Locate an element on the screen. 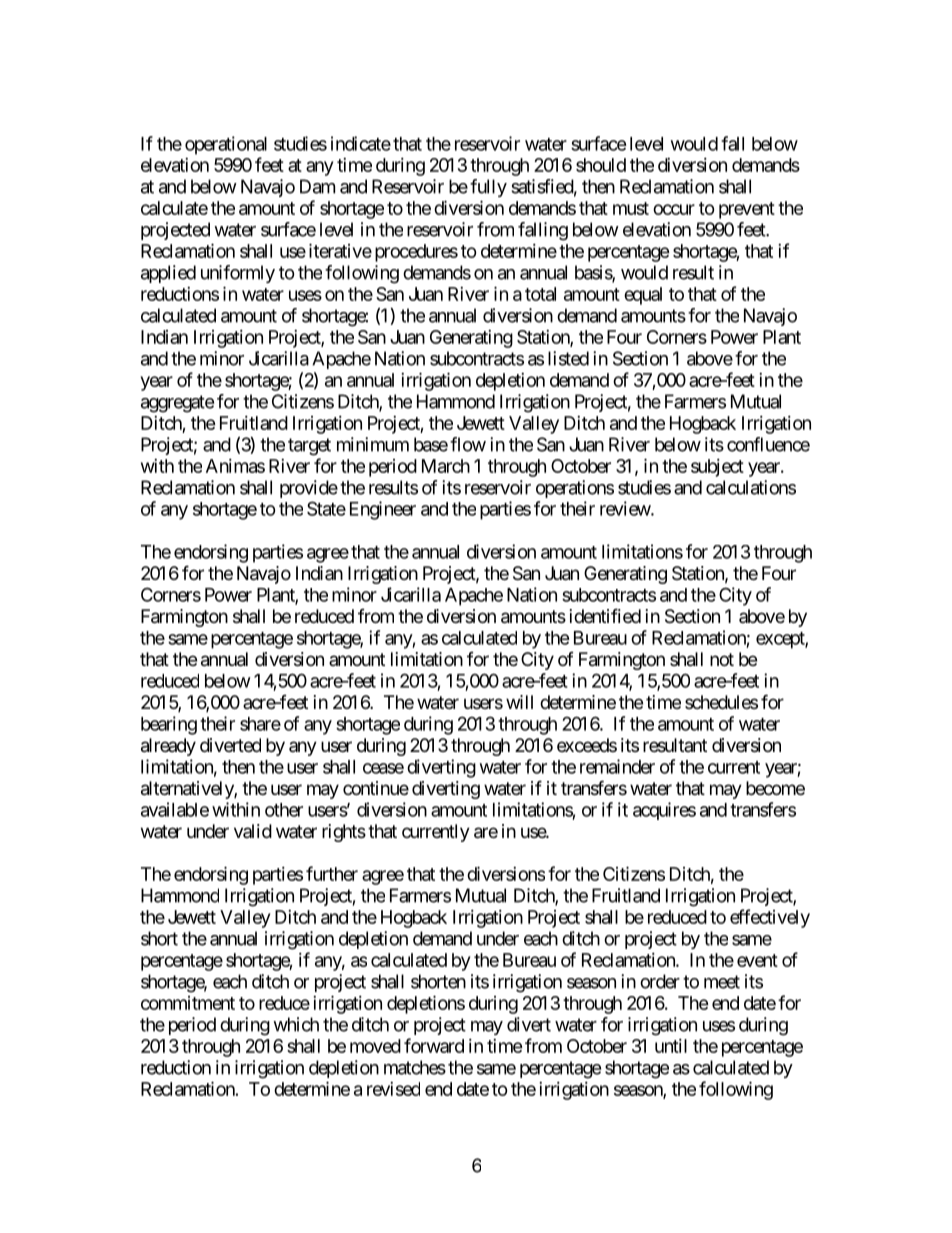  which is located at coordinates (296, 1024).
